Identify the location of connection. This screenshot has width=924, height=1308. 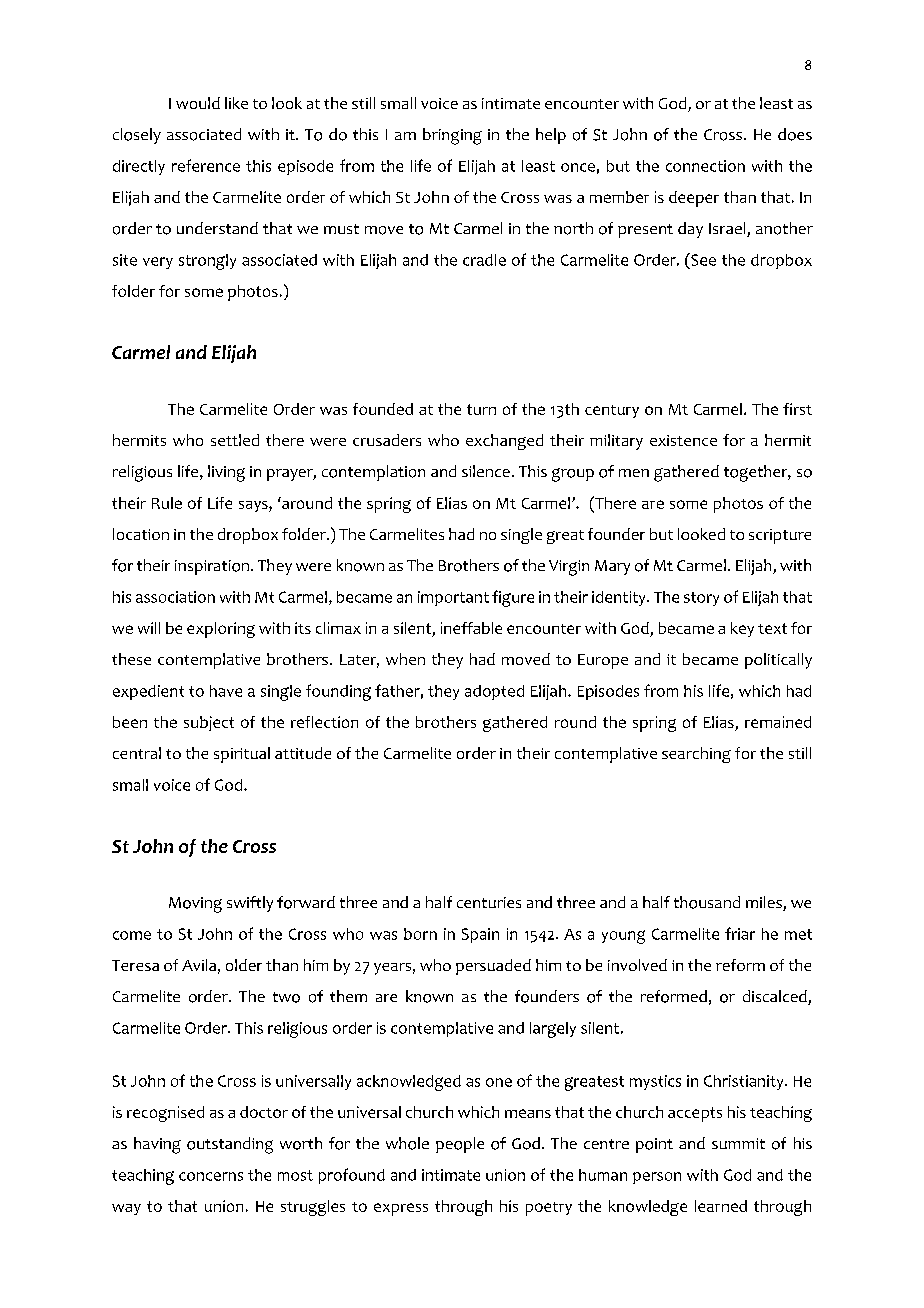
(705, 166).
